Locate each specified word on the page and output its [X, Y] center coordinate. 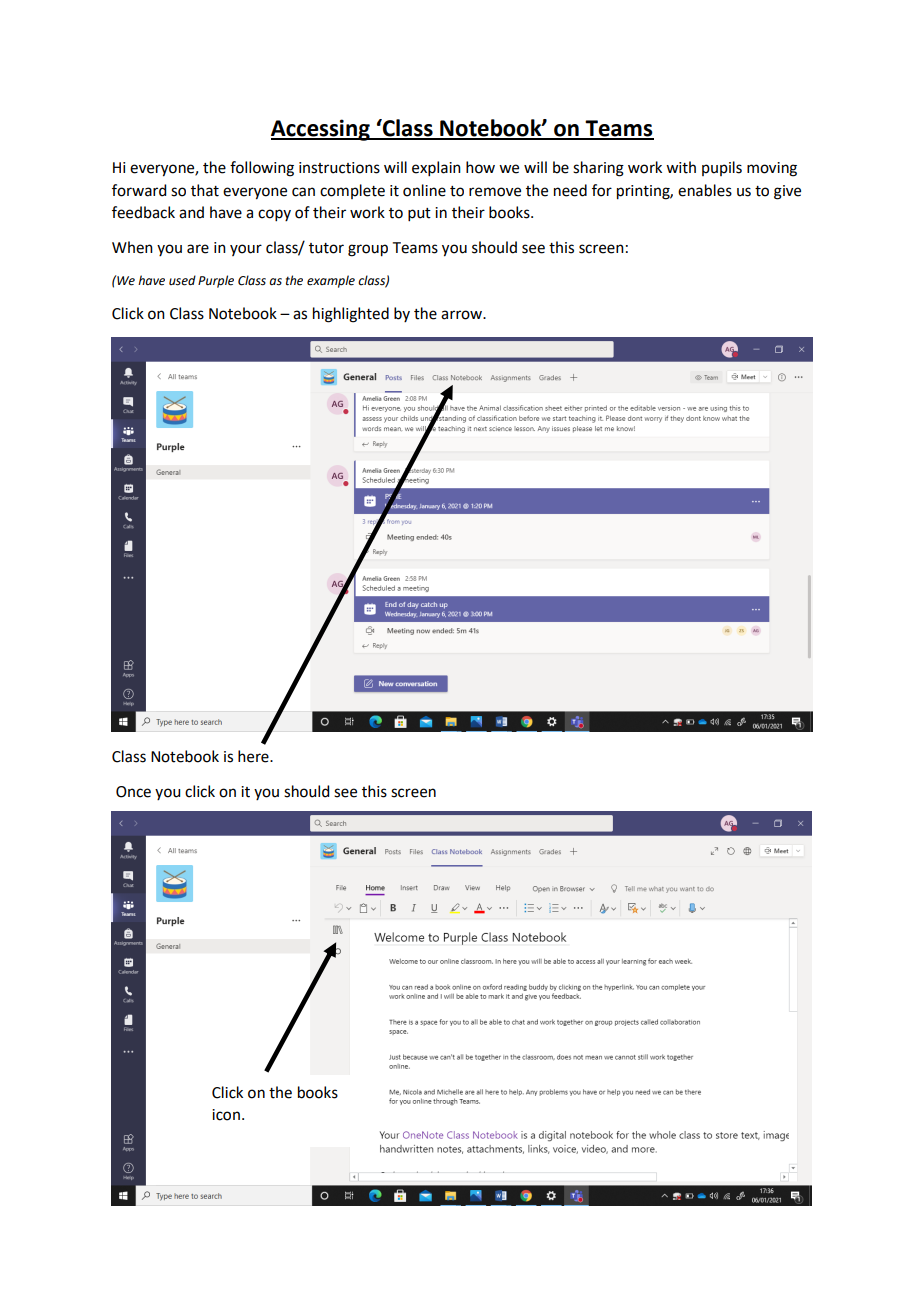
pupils [722, 168]
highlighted [351, 315]
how [480, 167]
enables [705, 190]
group [368, 250]
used [182, 280]
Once [133, 792]
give [787, 192]
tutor [326, 248]
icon [226, 1115]
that [205, 190]
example [331, 281]
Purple [216, 281]
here [254, 756]
